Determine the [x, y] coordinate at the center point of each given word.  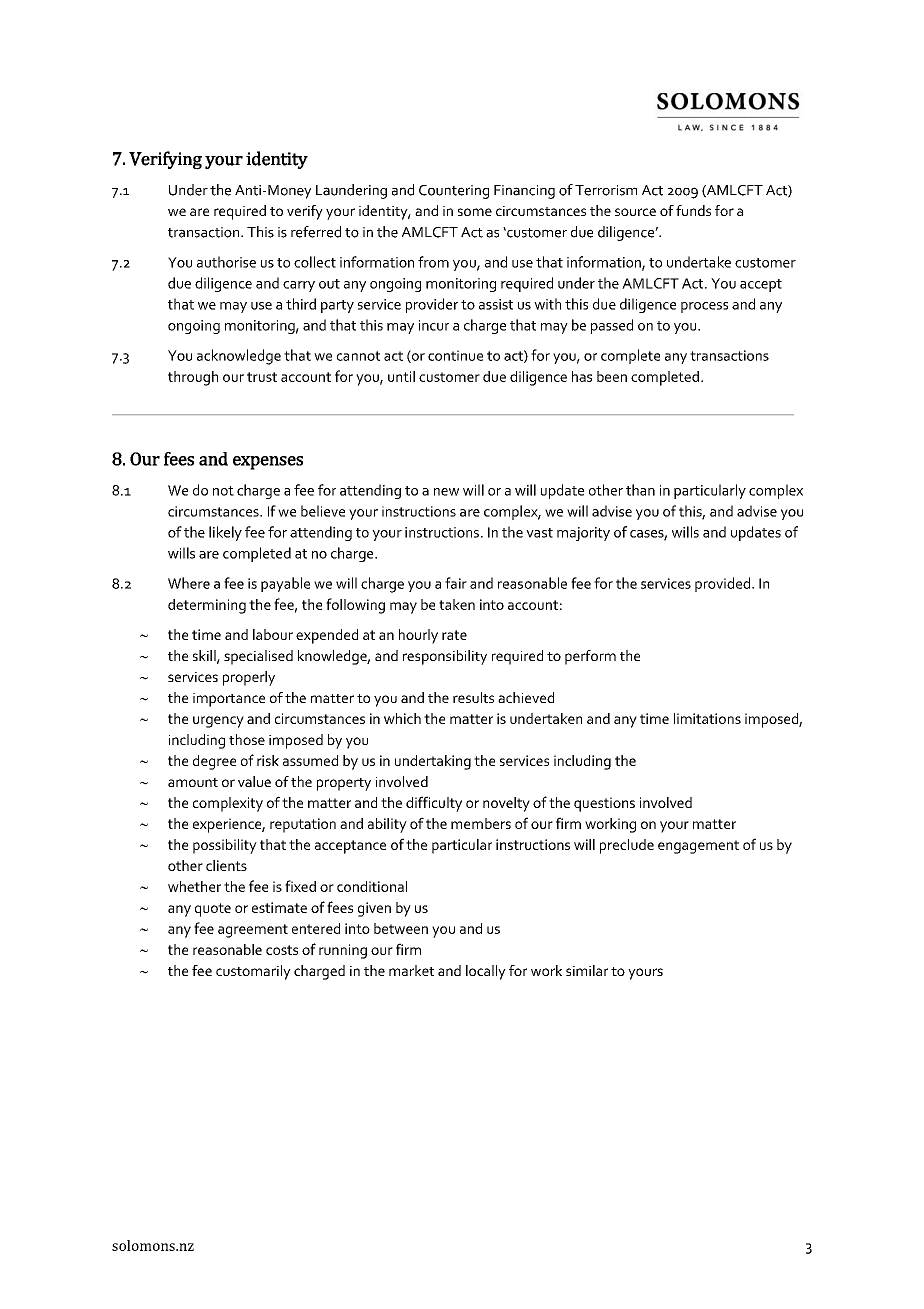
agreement [253, 931]
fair [456, 583]
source [635, 212]
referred [316, 232]
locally [486, 972]
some [475, 212]
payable [285, 584]
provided [724, 584]
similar [587, 970]
